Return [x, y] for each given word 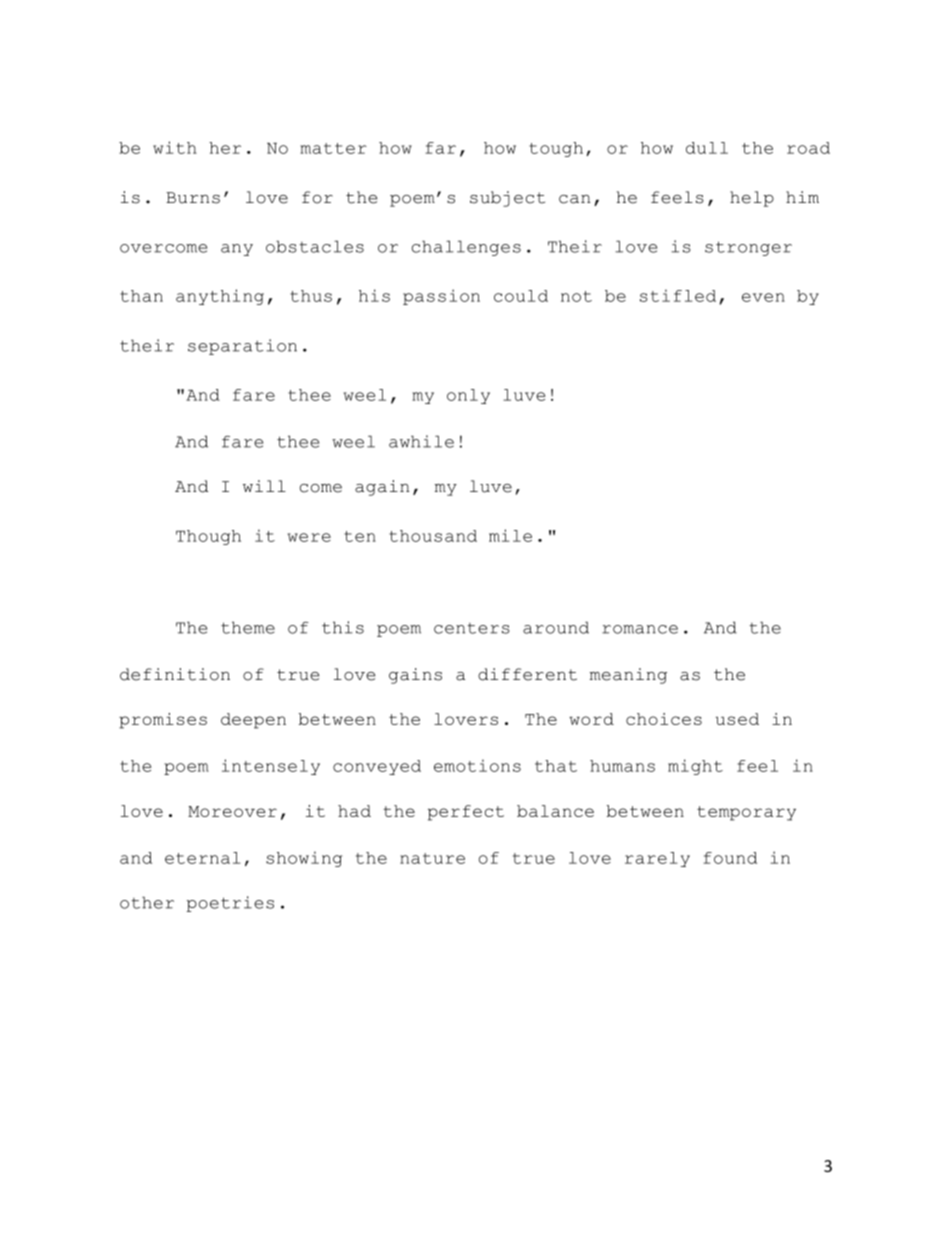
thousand [433, 536]
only [468, 396]
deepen [253, 721]
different [527, 674]
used [737, 719]
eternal [203, 858]
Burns [193, 198]
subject [507, 199]
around [556, 627]
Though [208, 537]
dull [707, 148]
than [141, 296]
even [763, 297]
